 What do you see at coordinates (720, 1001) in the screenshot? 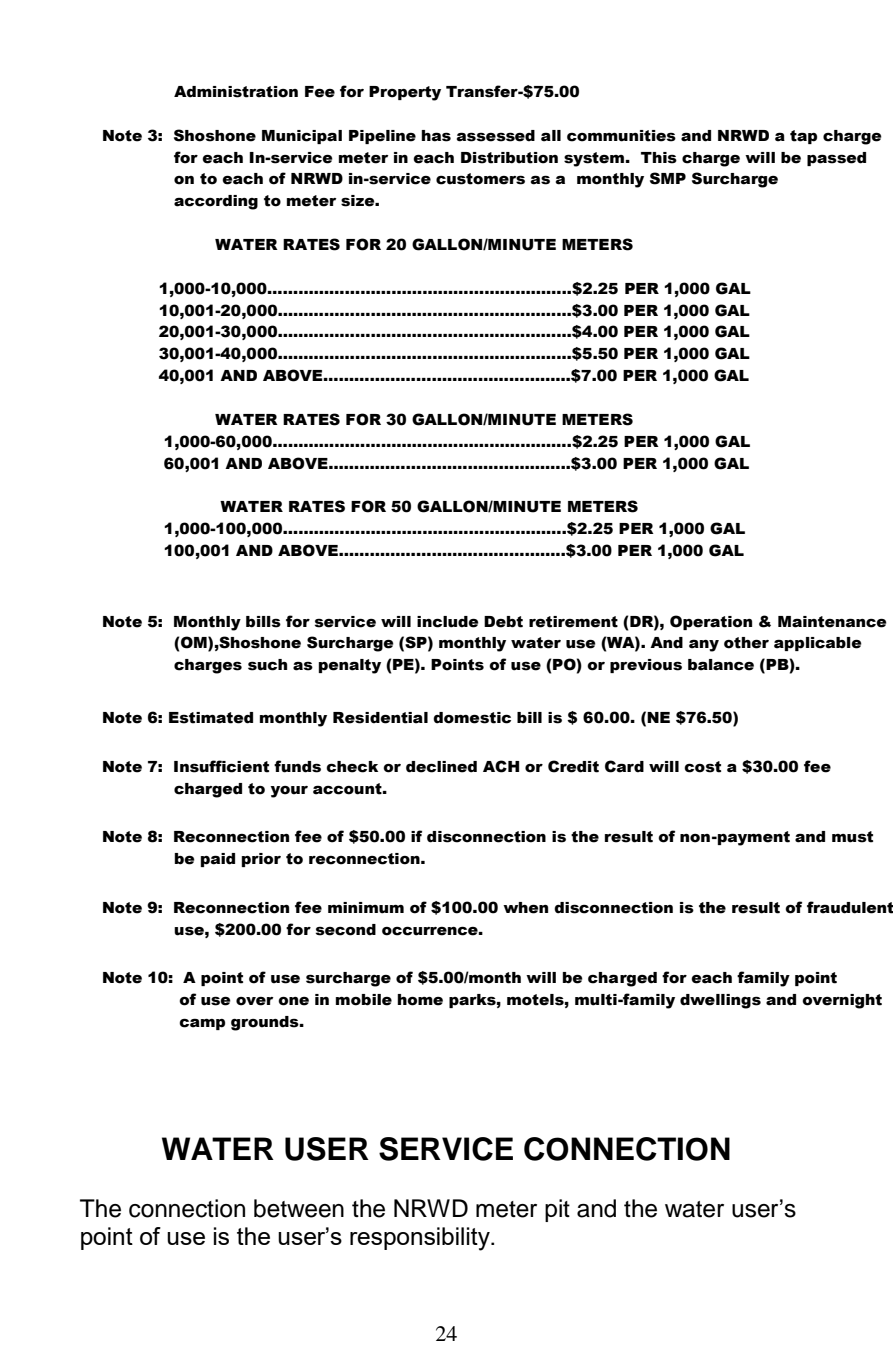
I see `dwellings` at bounding box center [720, 1001].
